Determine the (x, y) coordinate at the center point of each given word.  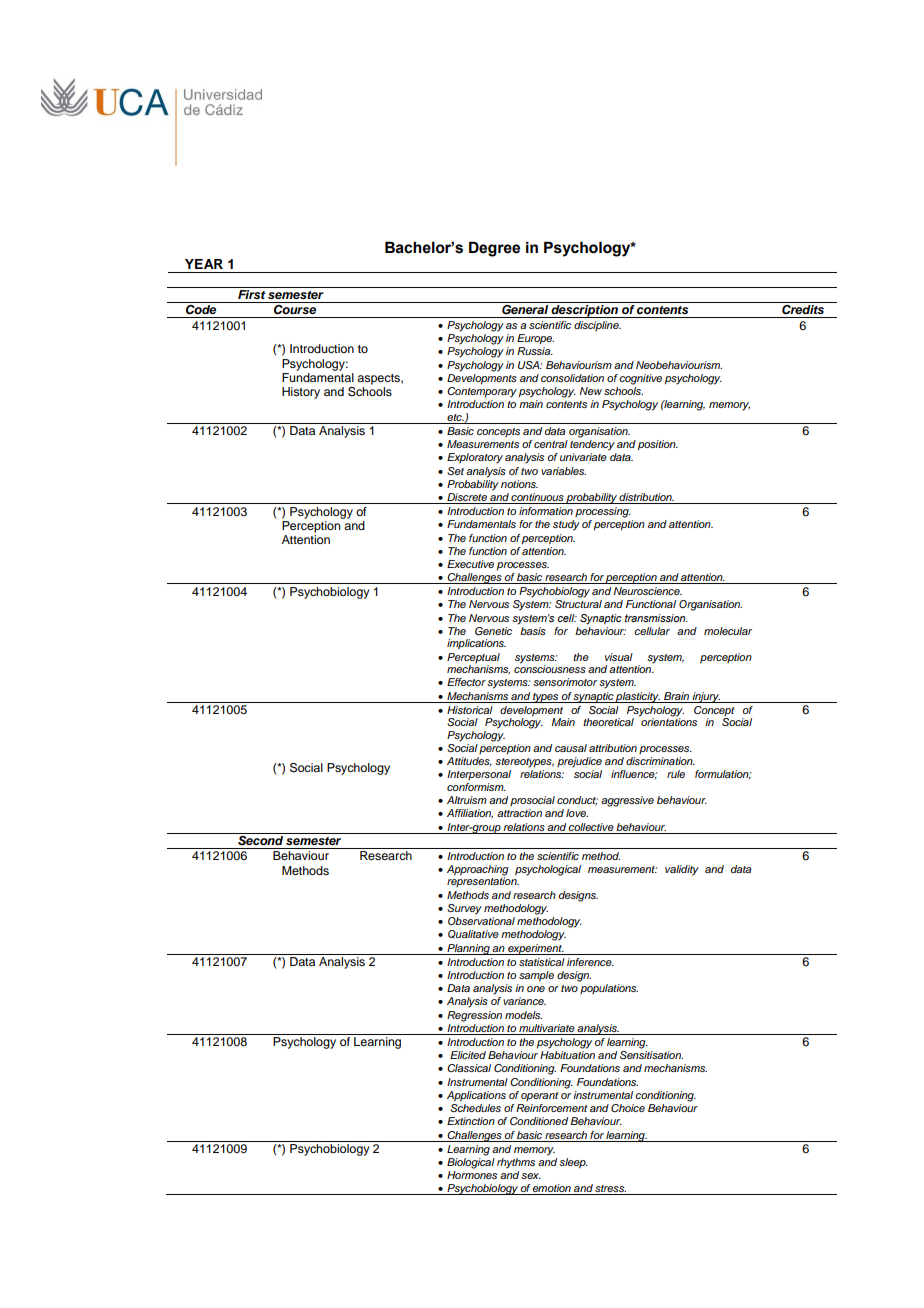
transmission (656, 618)
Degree (494, 249)
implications (476, 644)
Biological (471, 1163)
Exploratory (475, 458)
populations (609, 989)
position (658, 445)
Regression (474, 1016)
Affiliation (470, 814)
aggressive (627, 801)
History (301, 393)
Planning (468, 949)
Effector (466, 682)
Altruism (467, 800)
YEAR (204, 264)
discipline (597, 326)
